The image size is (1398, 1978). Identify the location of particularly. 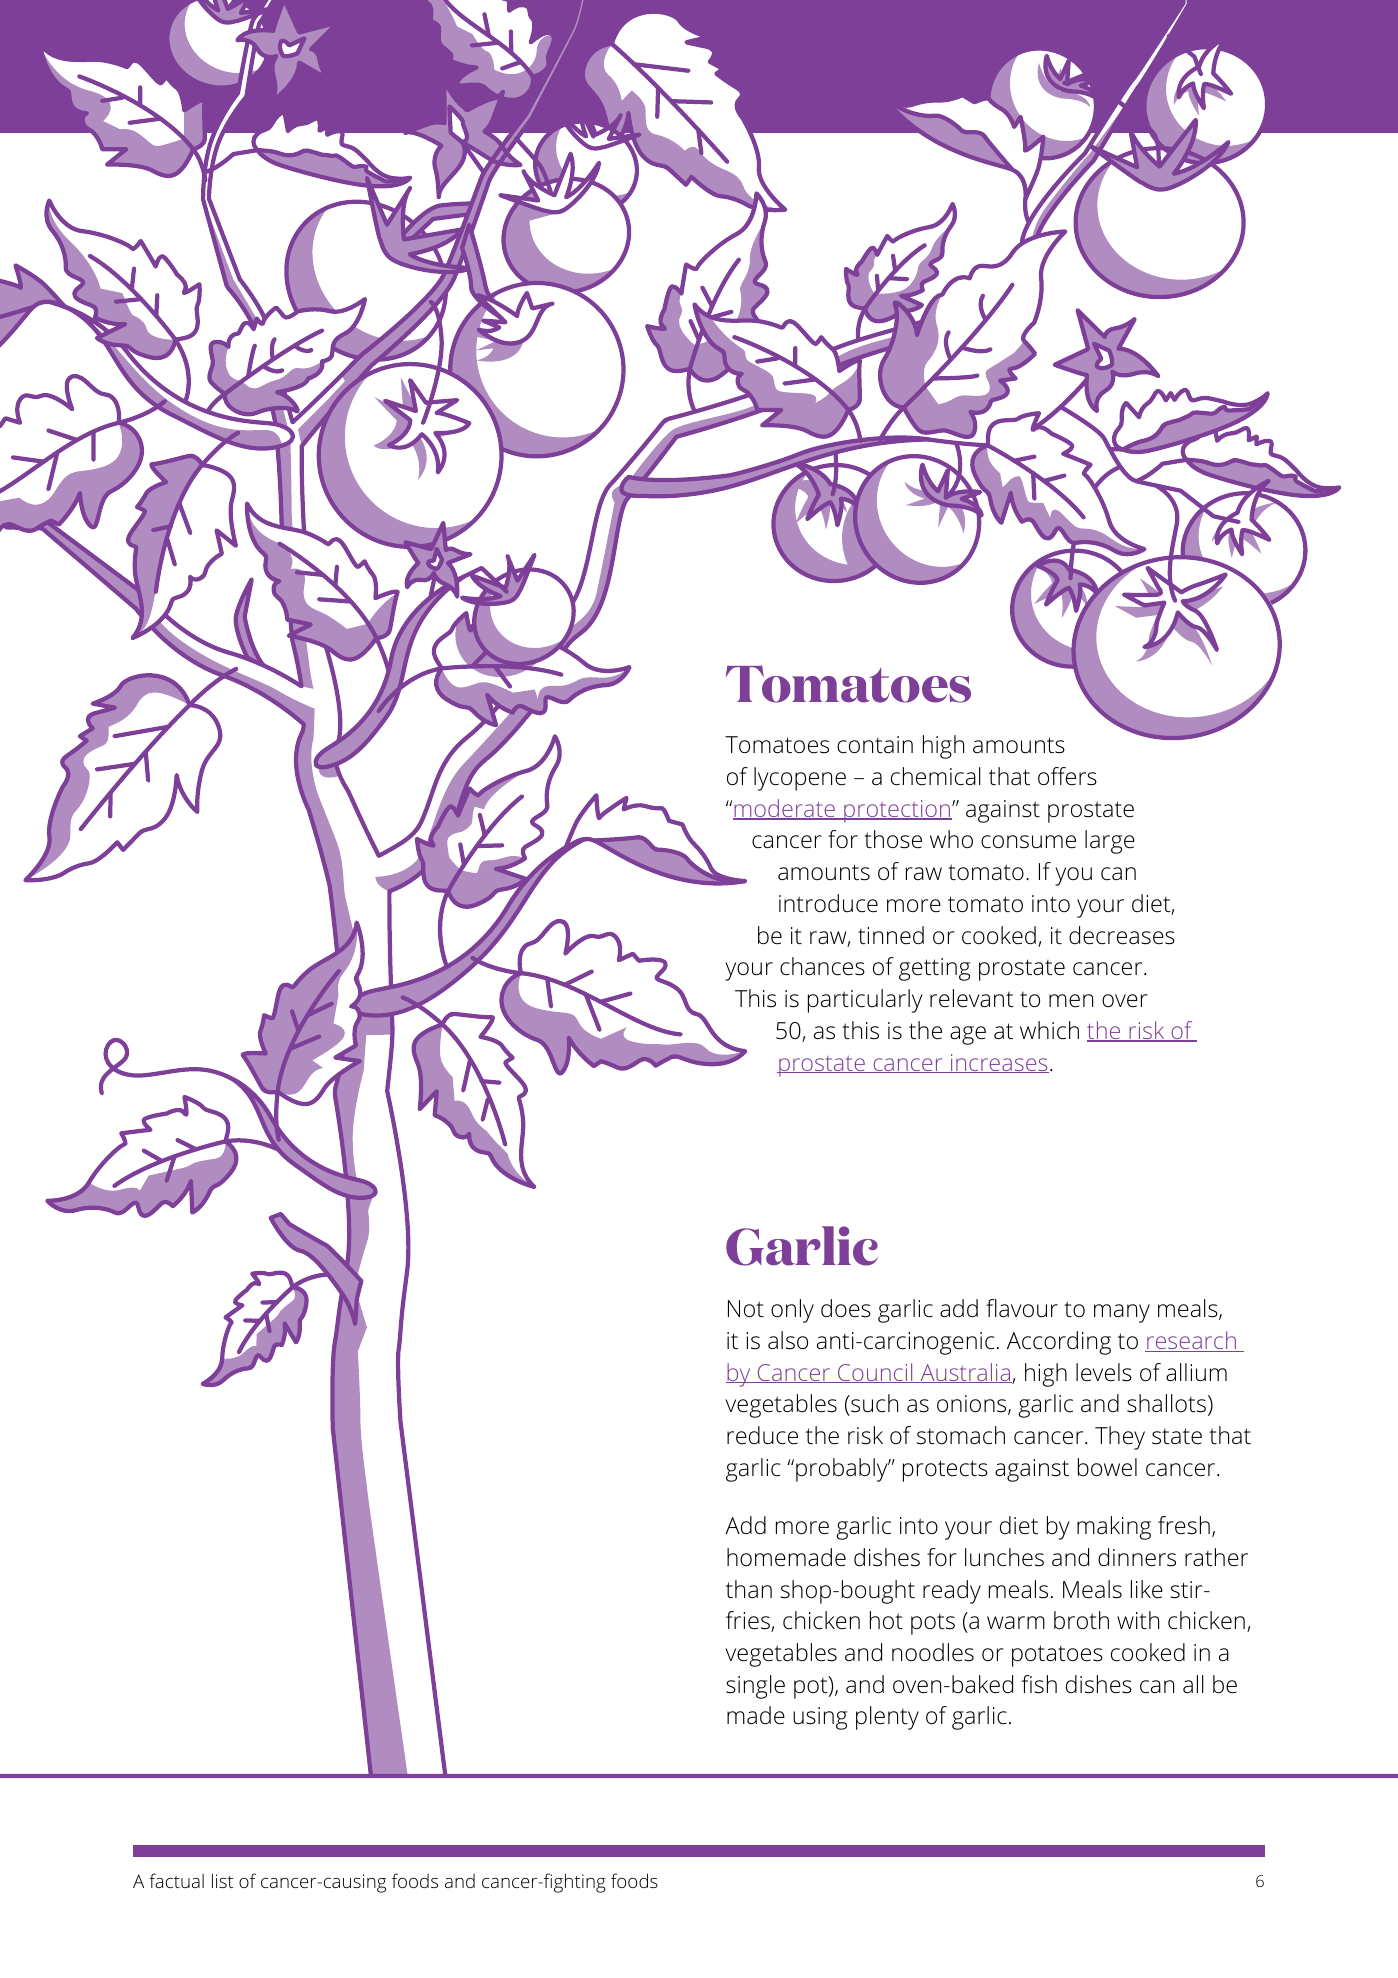
(865, 1001).
